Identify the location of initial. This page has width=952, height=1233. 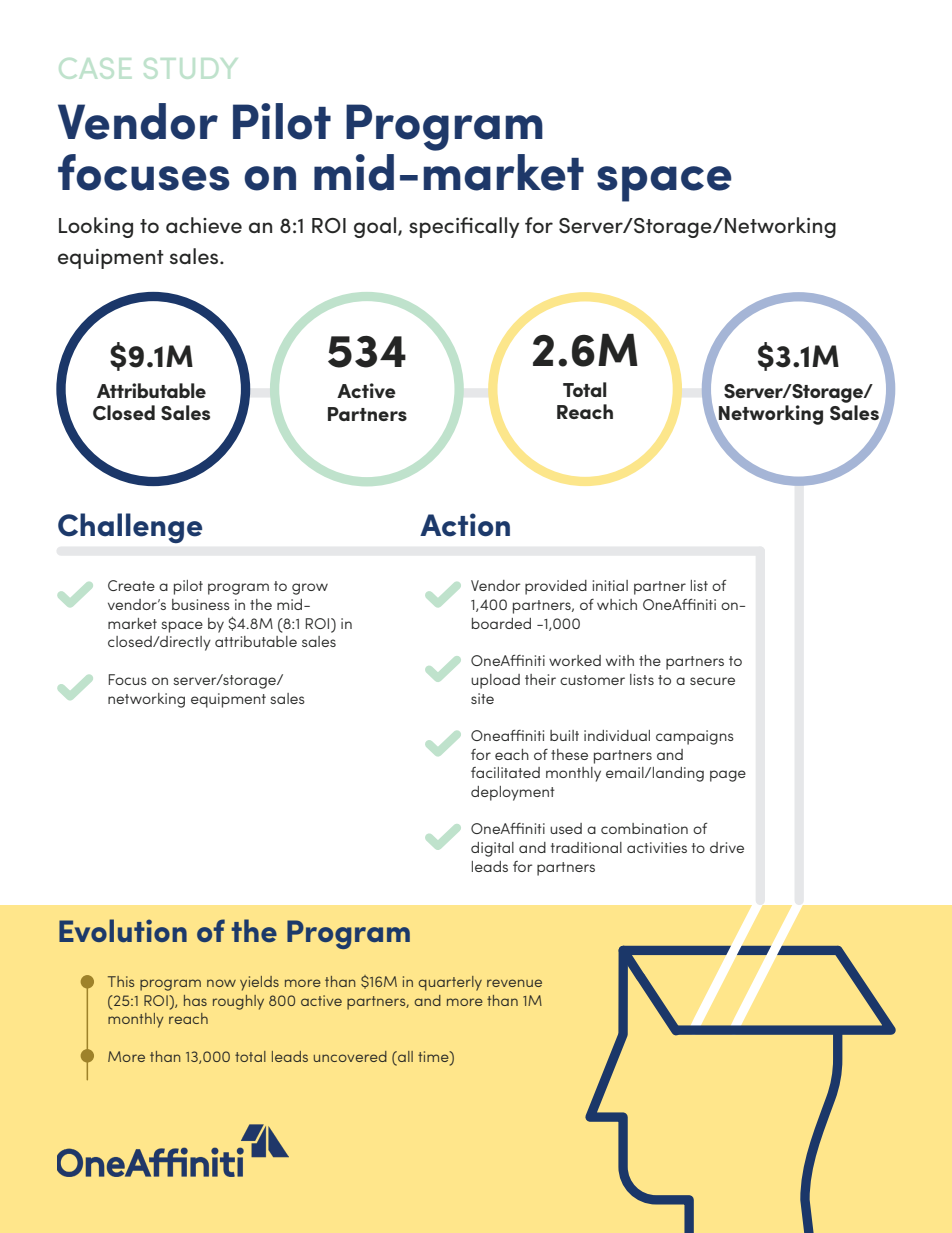
(610, 585).
